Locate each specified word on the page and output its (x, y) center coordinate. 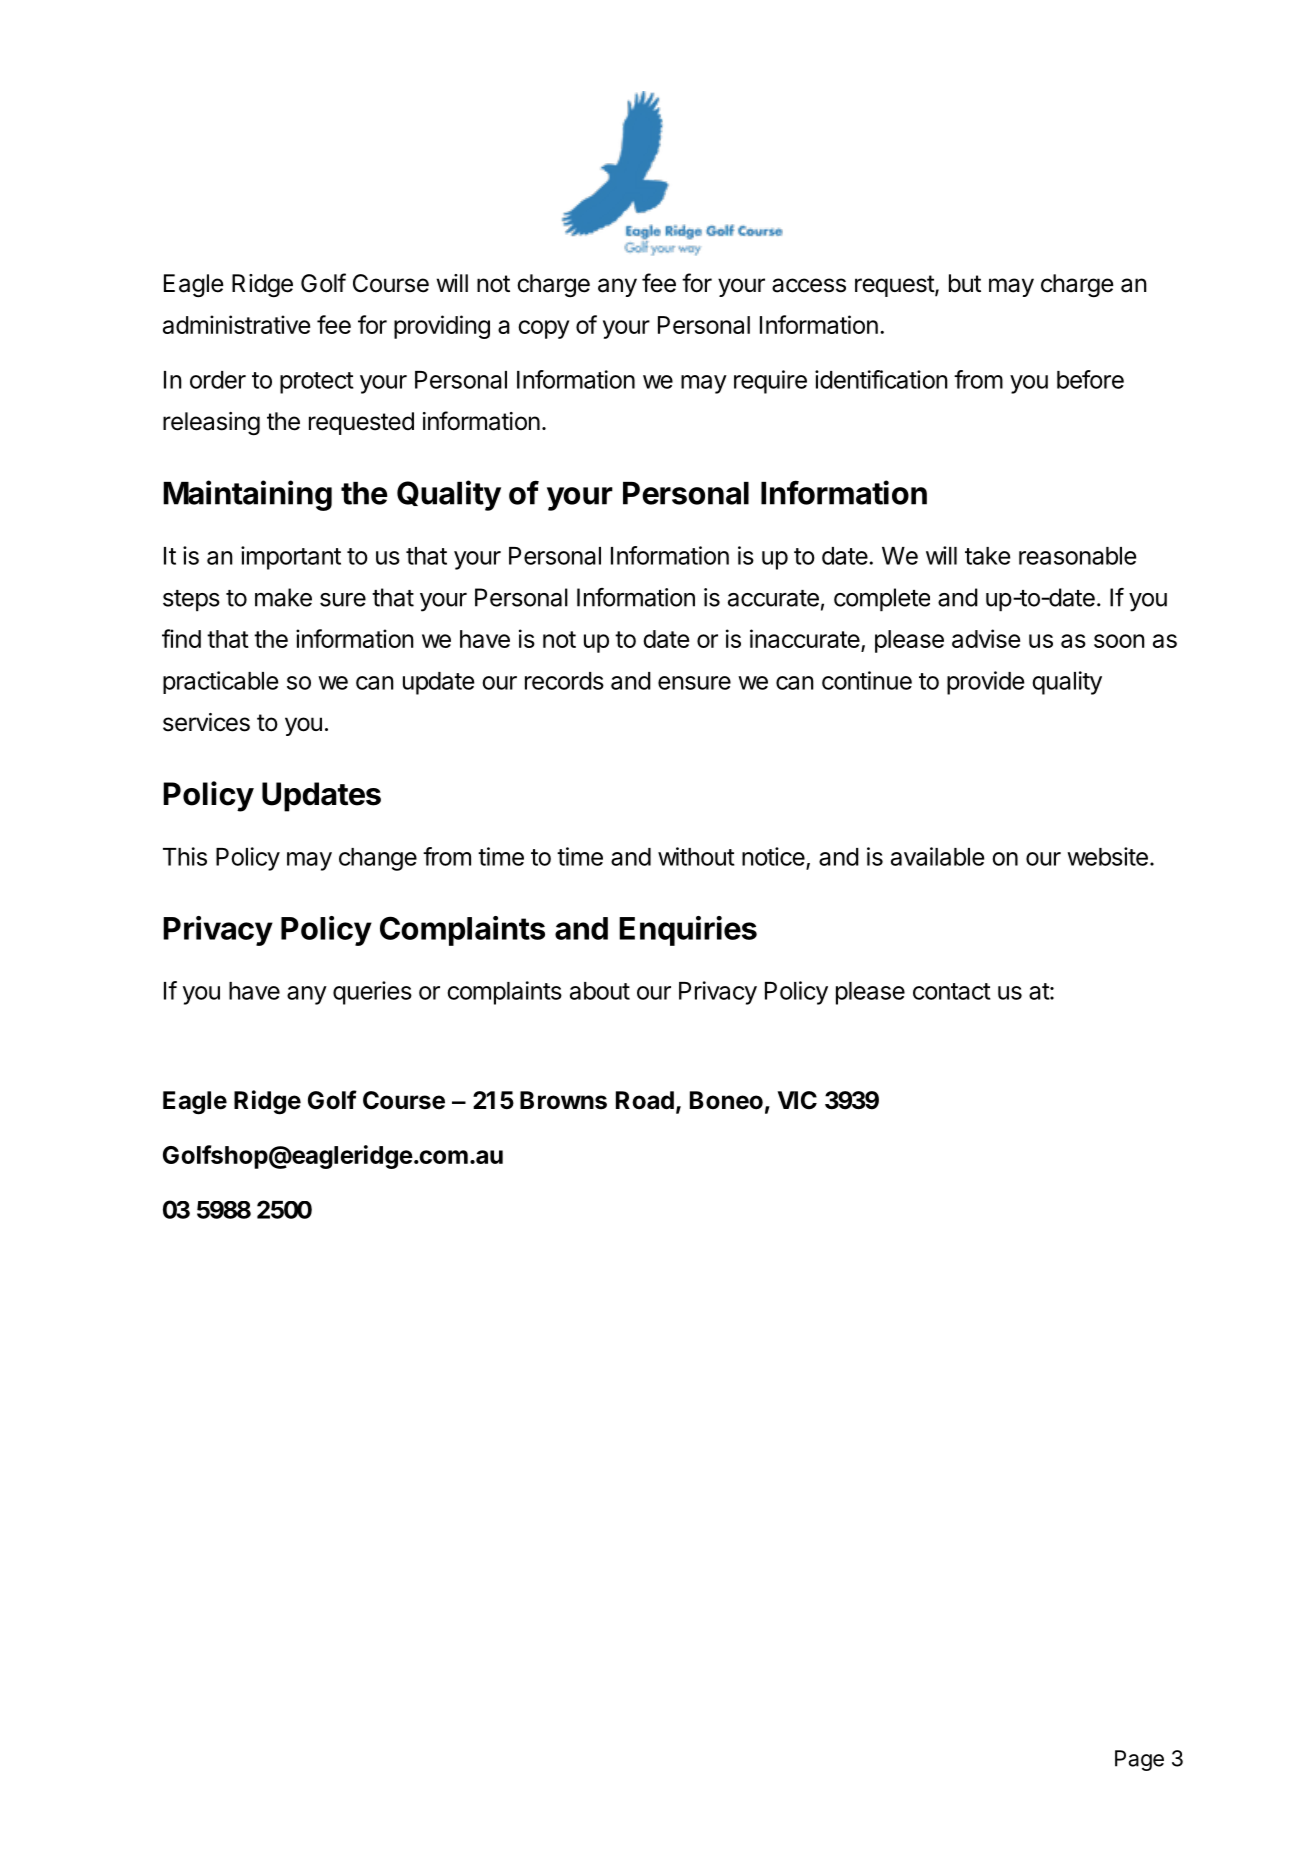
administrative (236, 324)
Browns (563, 1100)
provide (985, 683)
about (600, 991)
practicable (220, 682)
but (965, 283)
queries (372, 993)
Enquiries (688, 931)
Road (645, 1100)
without (696, 856)
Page (1139, 1760)
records (564, 681)
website (1107, 856)
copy (543, 329)
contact (952, 991)
